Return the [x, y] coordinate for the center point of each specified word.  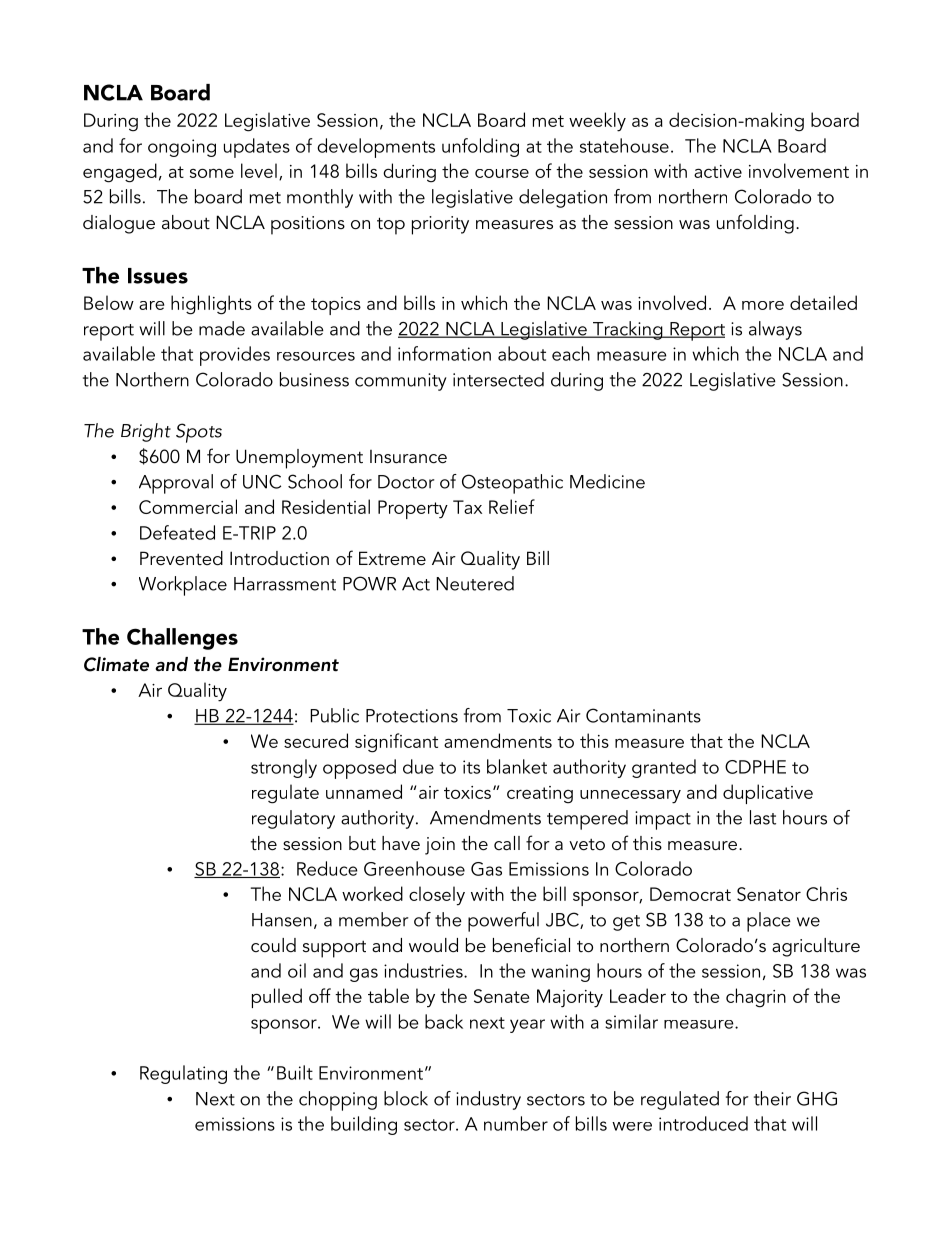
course [502, 173]
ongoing [182, 148]
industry [488, 1100]
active [718, 171]
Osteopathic [512, 484]
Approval [176, 484]
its [471, 767]
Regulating [183, 1074]
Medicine [607, 481]
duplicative [768, 794]
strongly [284, 768]
